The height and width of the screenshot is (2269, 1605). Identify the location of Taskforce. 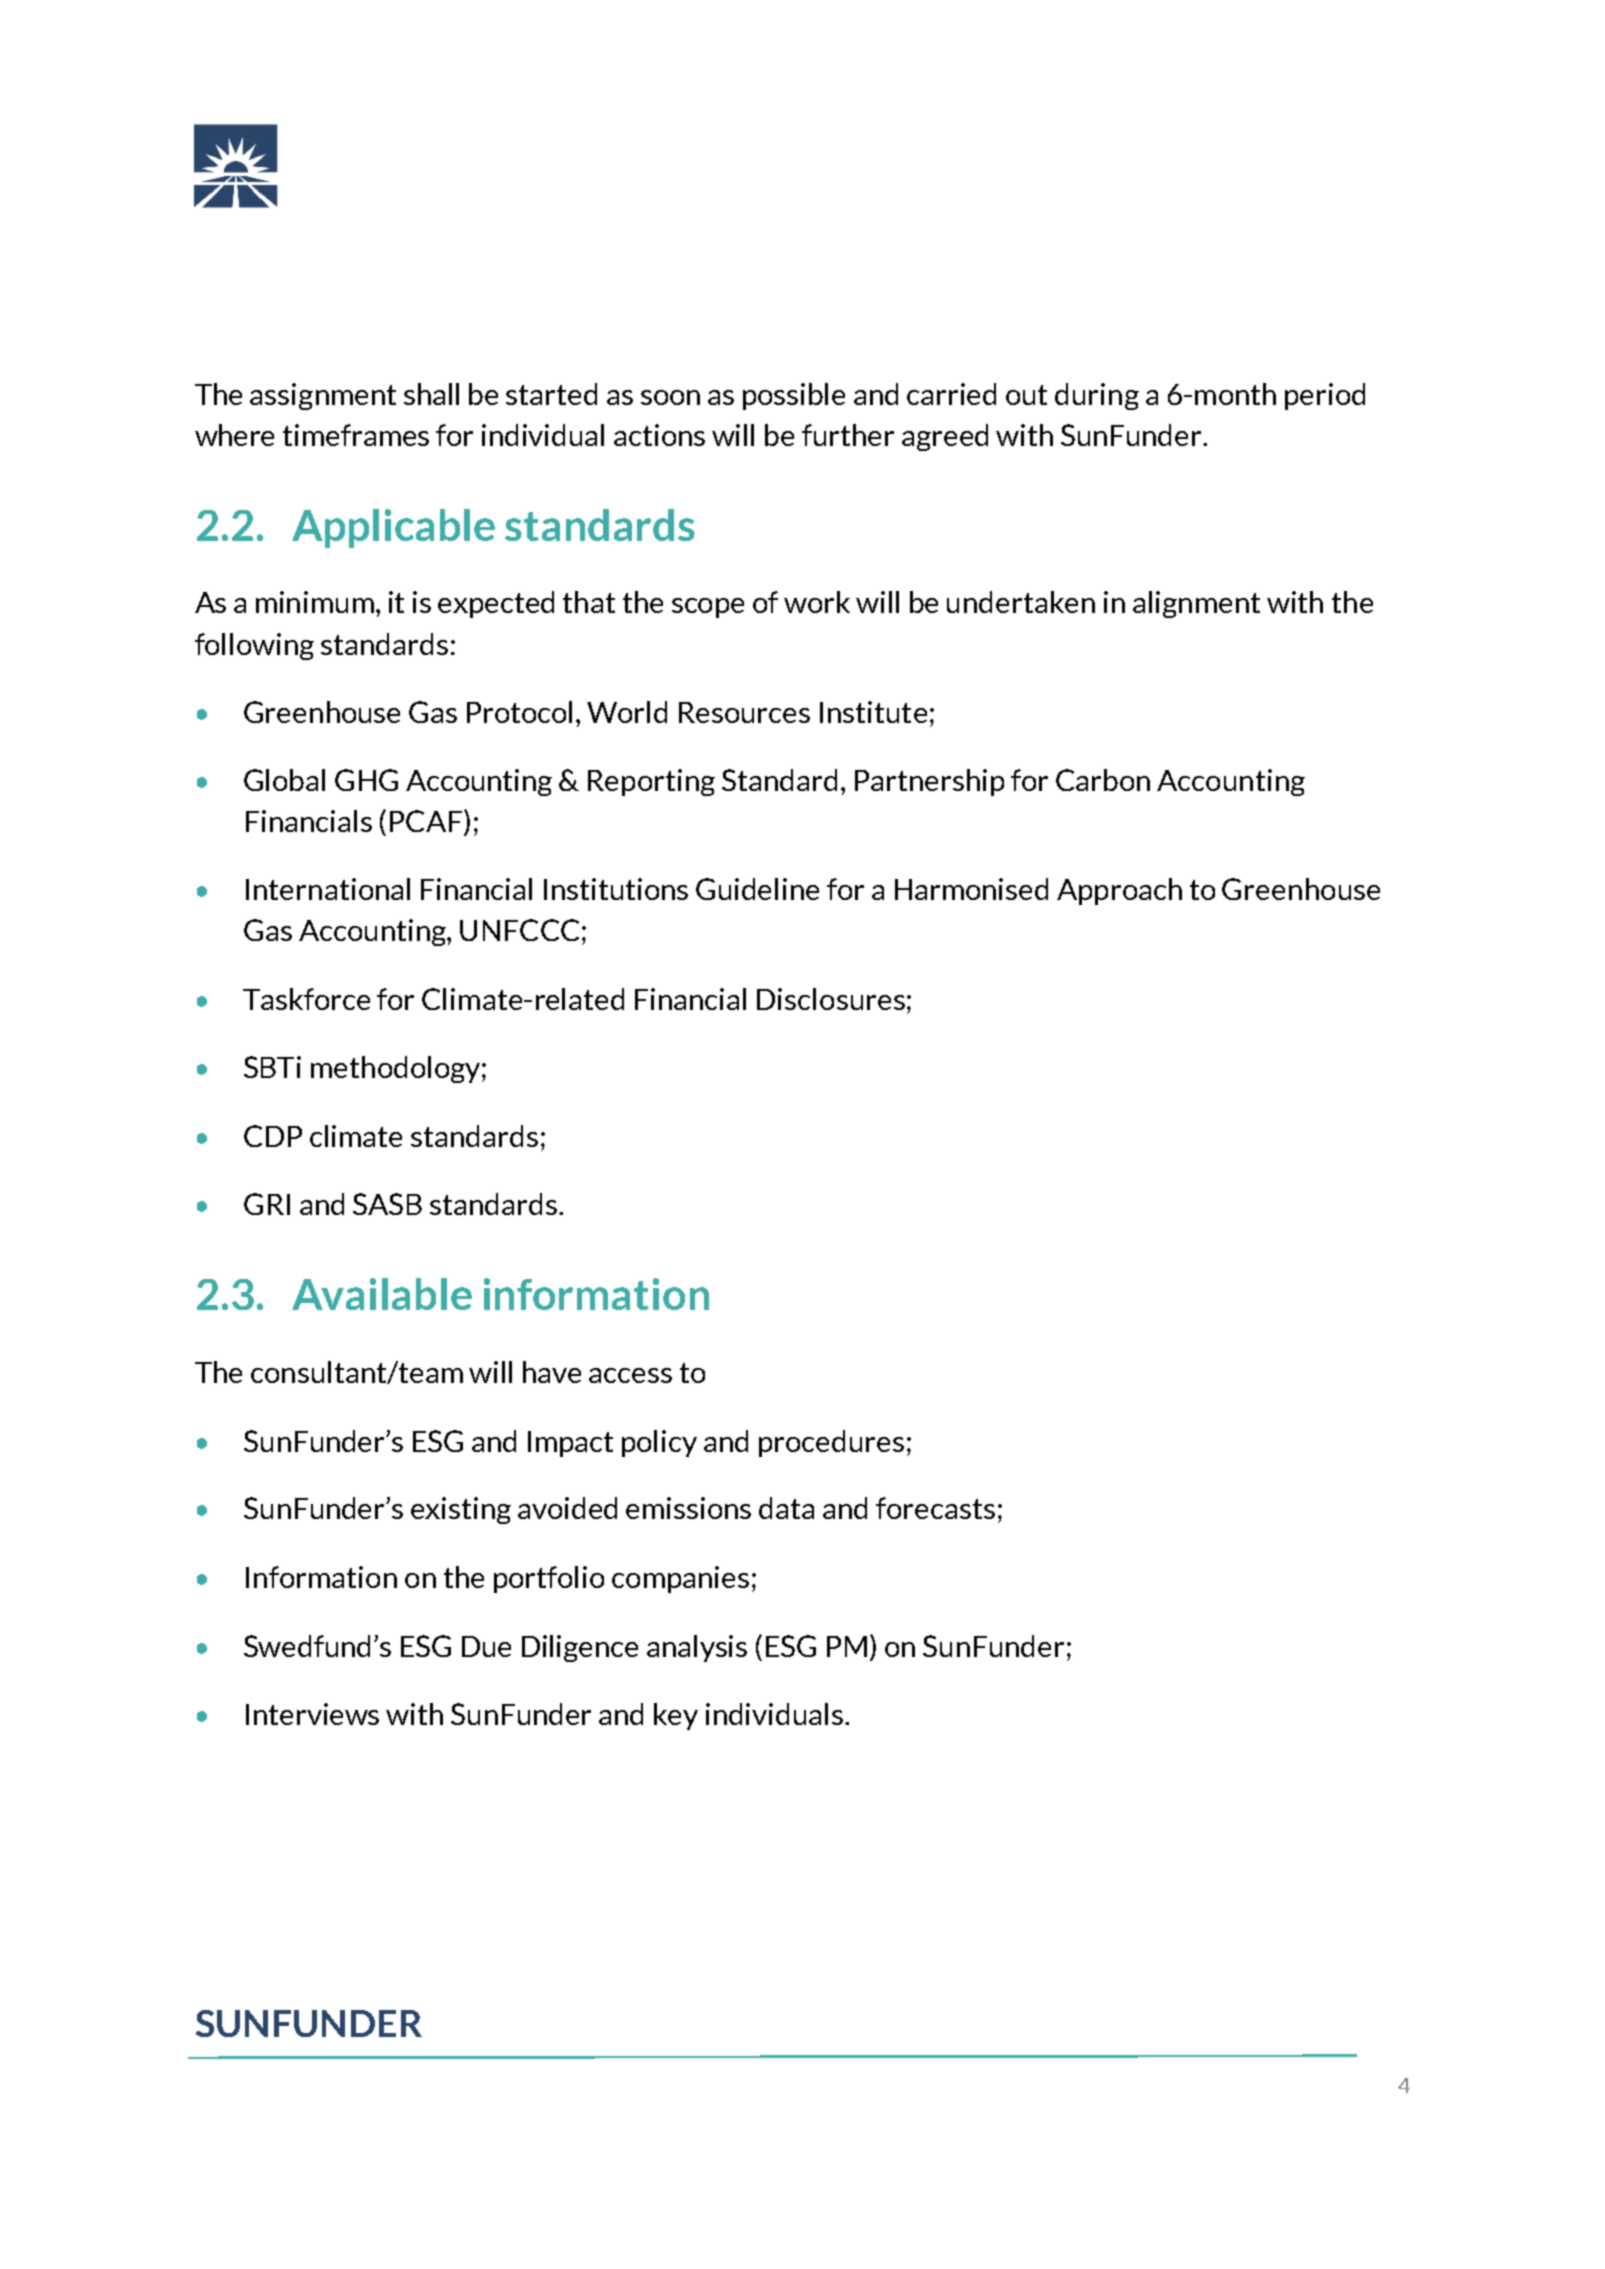
(306, 999).
